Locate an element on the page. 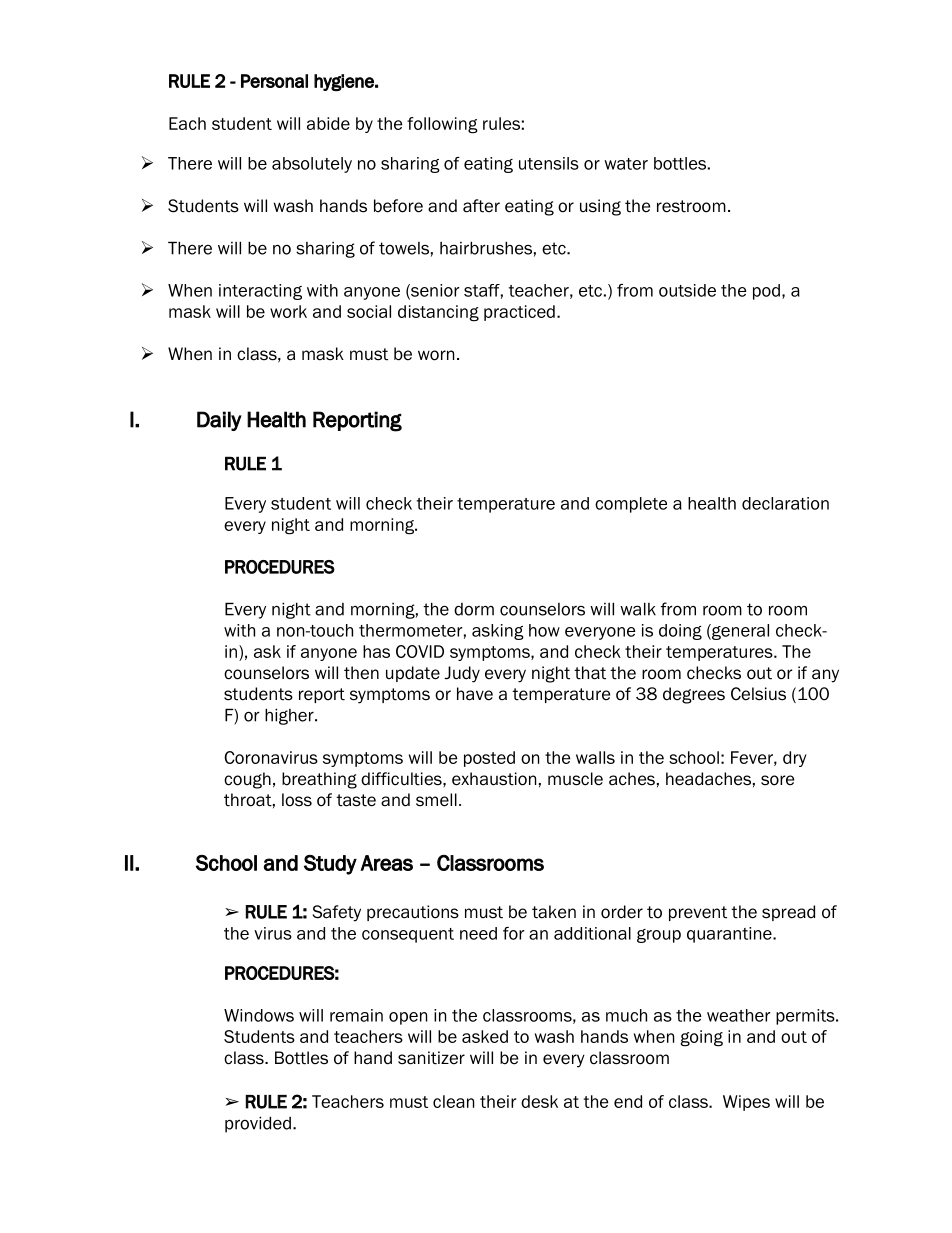  Daily is located at coordinates (219, 421).
